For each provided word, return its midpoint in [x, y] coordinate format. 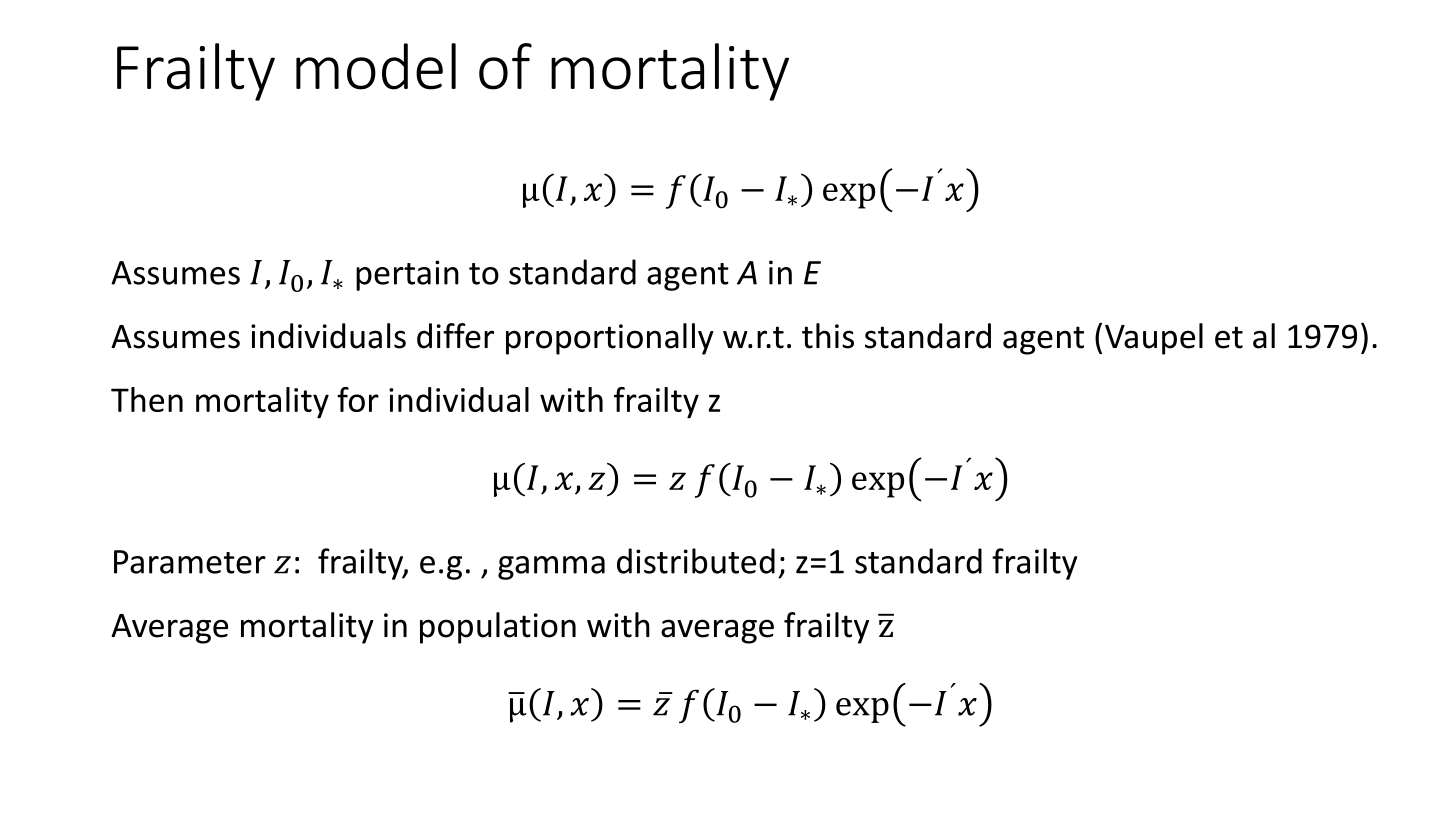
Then [147, 399]
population [498, 628]
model [376, 66]
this [828, 336]
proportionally [610, 339]
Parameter [190, 562]
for [358, 399]
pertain [407, 275]
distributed [696, 561]
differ [455, 336]
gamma [551, 568]
